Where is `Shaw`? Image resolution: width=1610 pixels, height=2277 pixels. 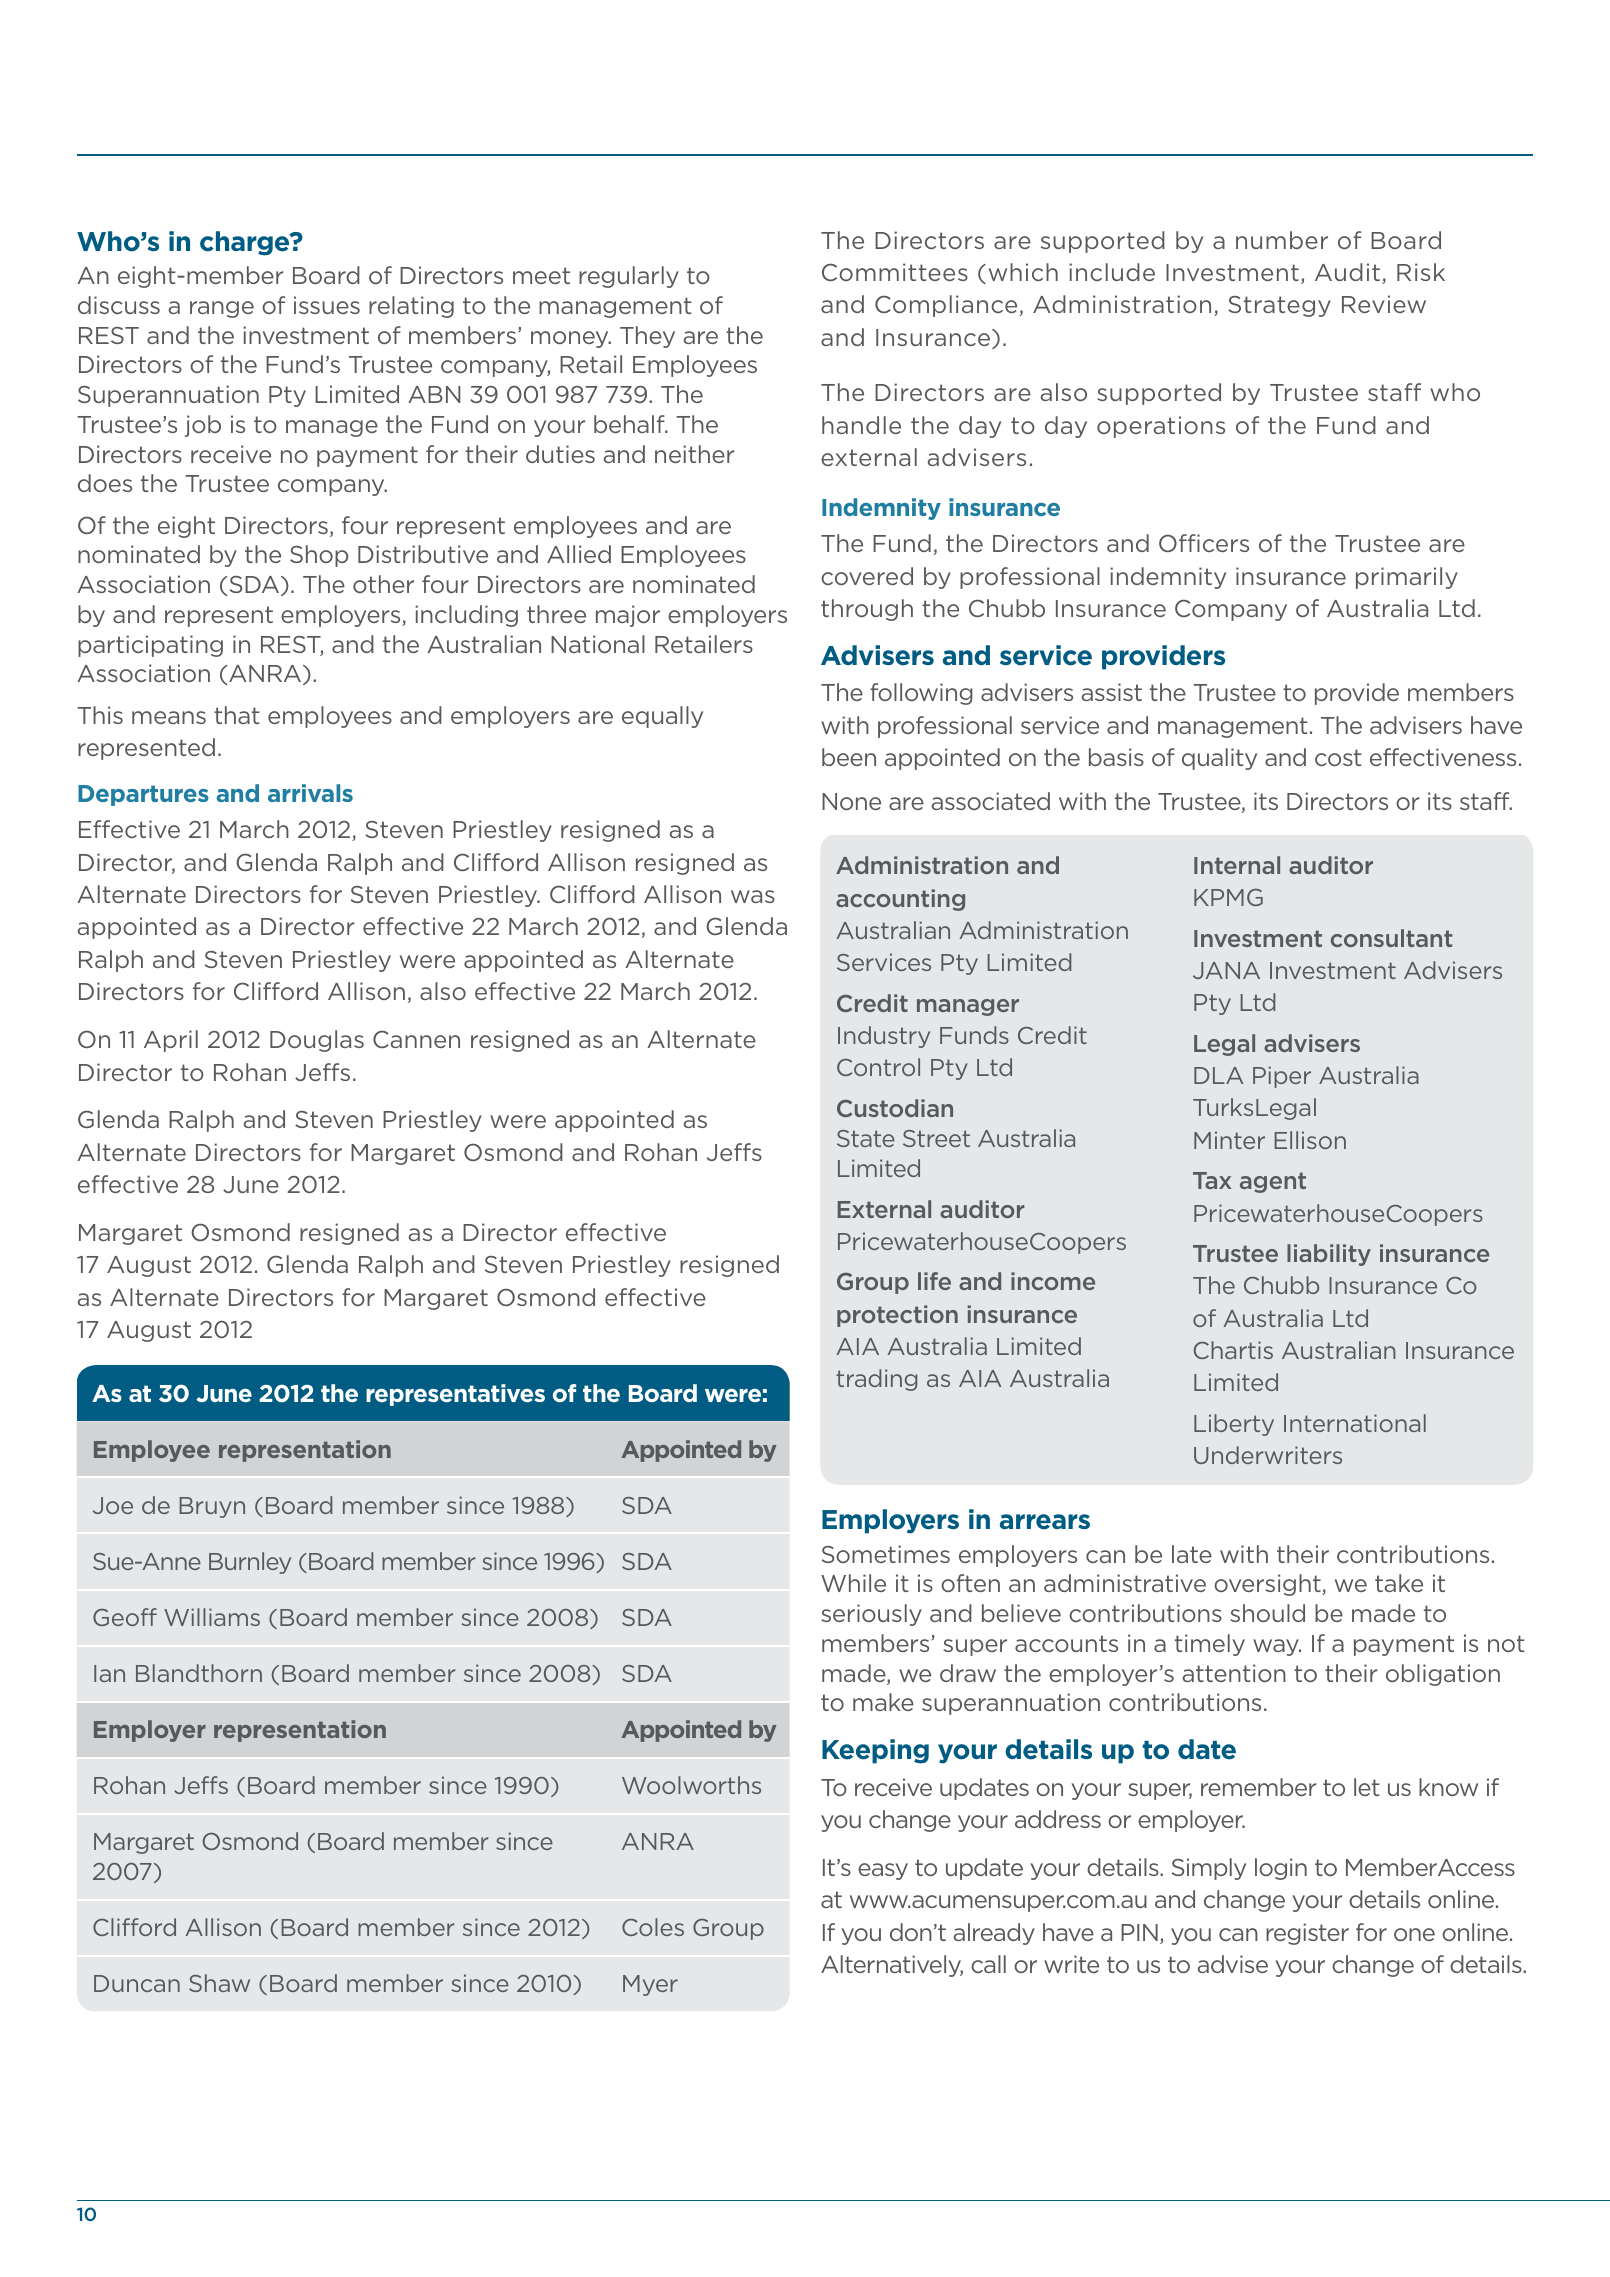
Shaw is located at coordinates (219, 1983).
